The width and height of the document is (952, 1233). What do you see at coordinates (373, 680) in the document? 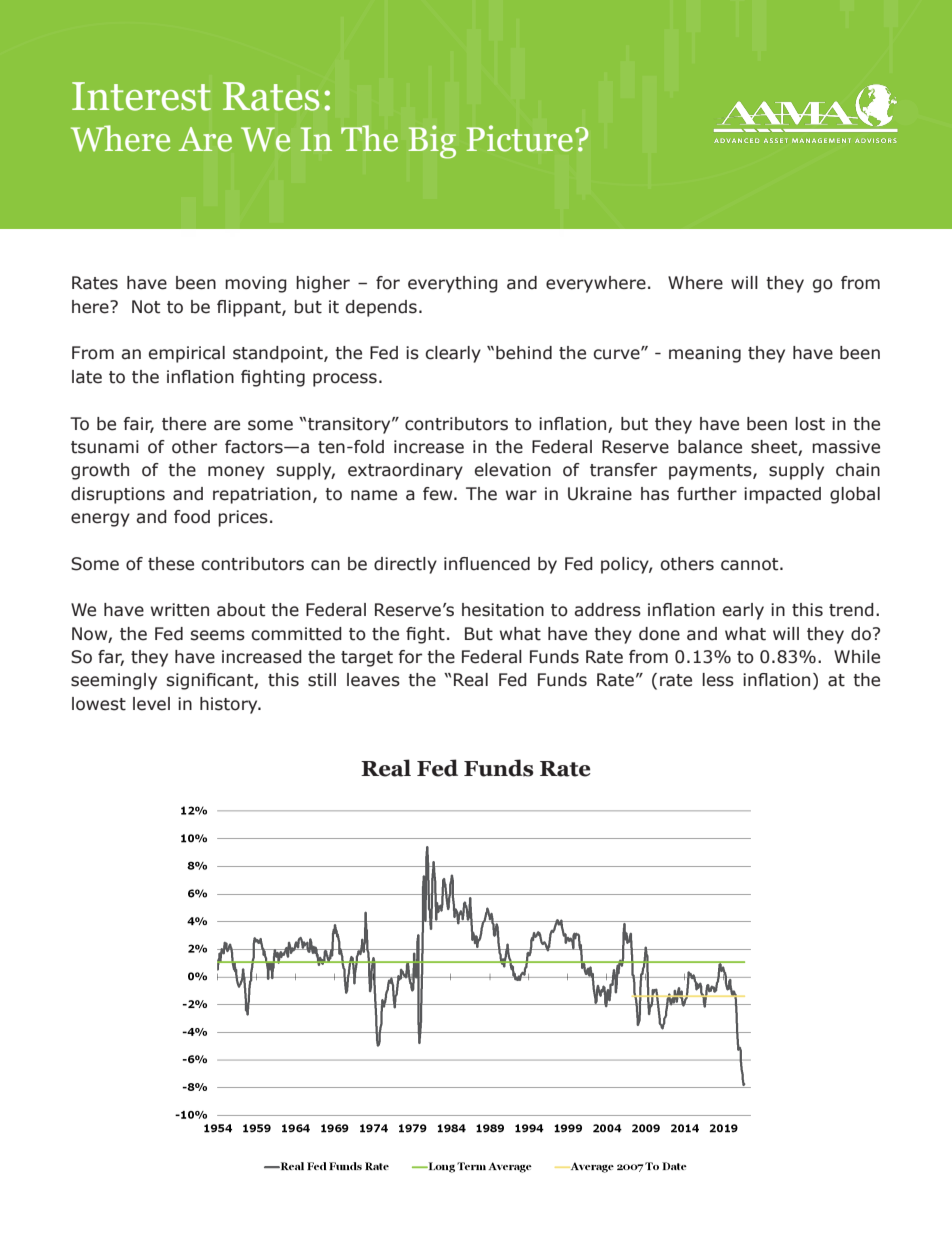
I see `leaves` at bounding box center [373, 680].
